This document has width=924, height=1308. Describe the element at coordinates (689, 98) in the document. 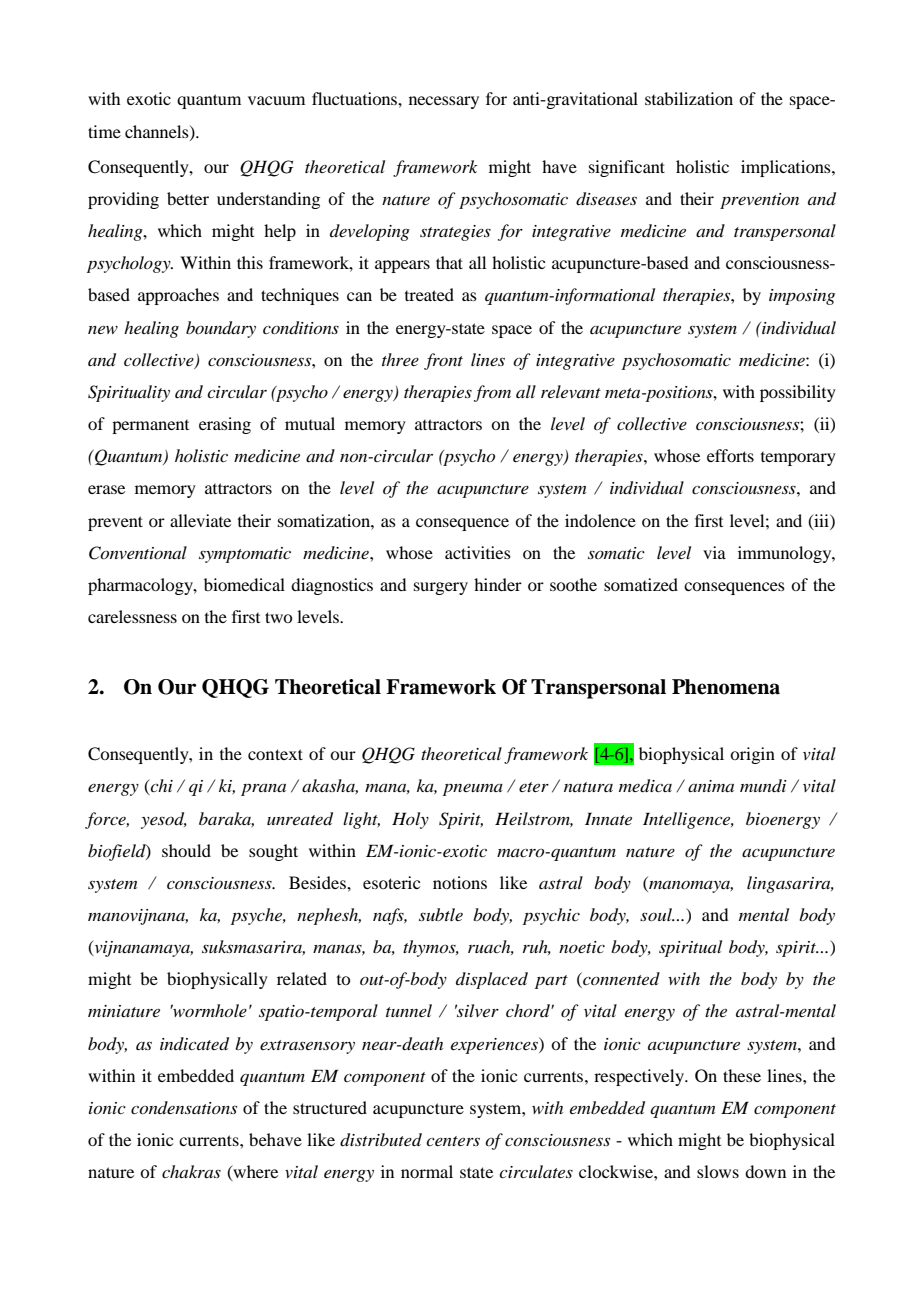

I see `stabilization` at that location.
